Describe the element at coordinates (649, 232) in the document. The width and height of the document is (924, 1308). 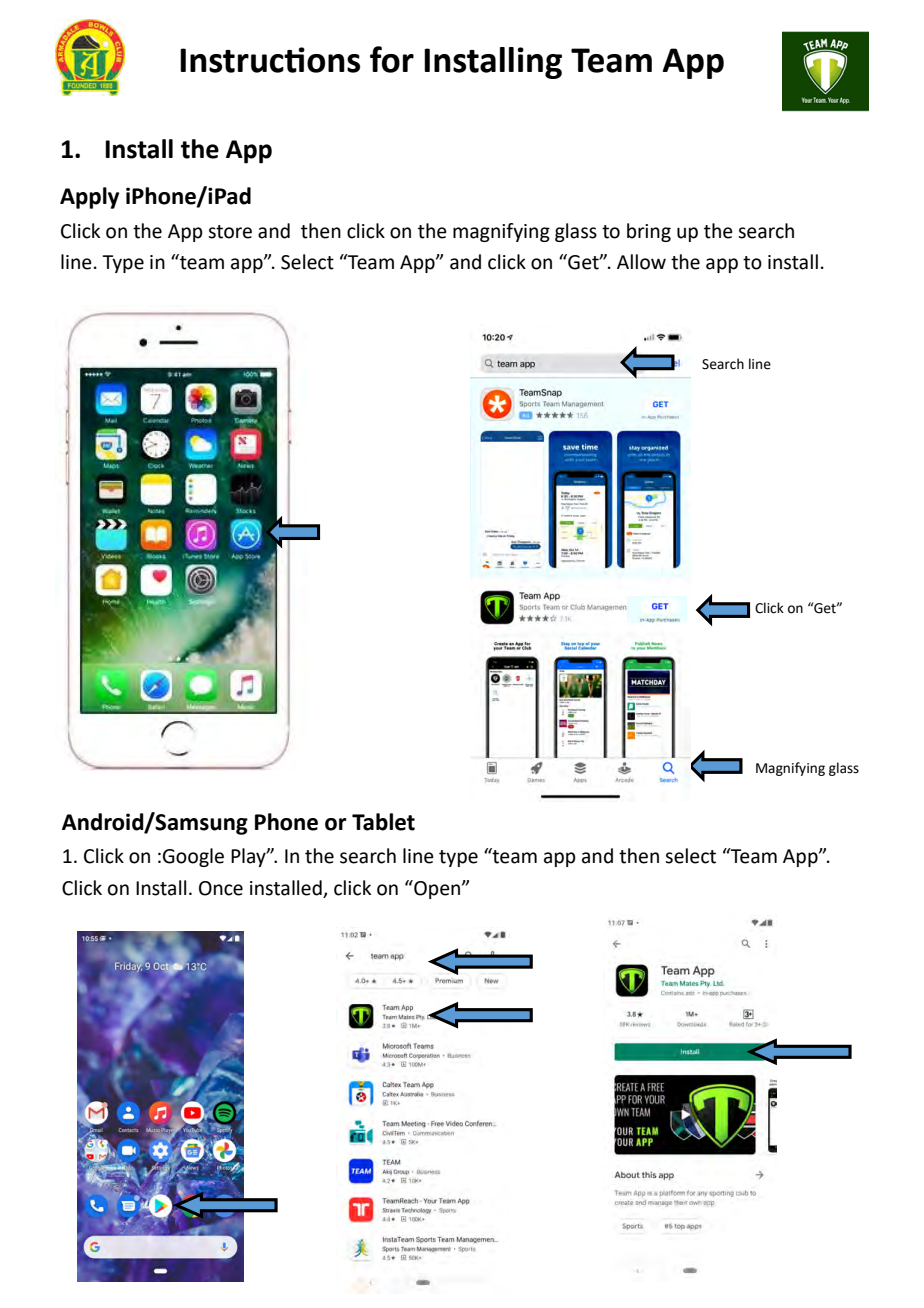
I see `bring` at that location.
